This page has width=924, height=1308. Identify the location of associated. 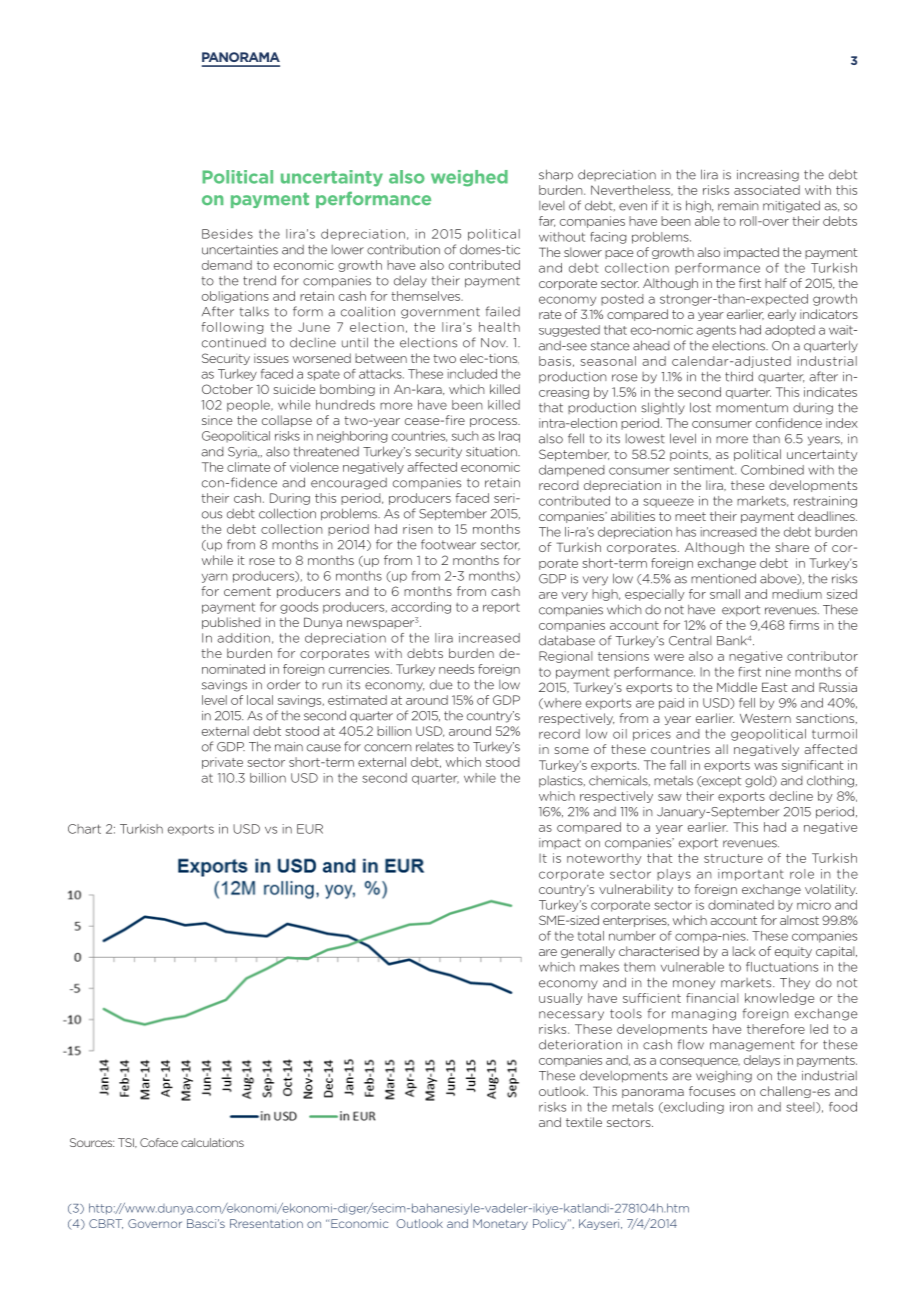
(767, 190).
